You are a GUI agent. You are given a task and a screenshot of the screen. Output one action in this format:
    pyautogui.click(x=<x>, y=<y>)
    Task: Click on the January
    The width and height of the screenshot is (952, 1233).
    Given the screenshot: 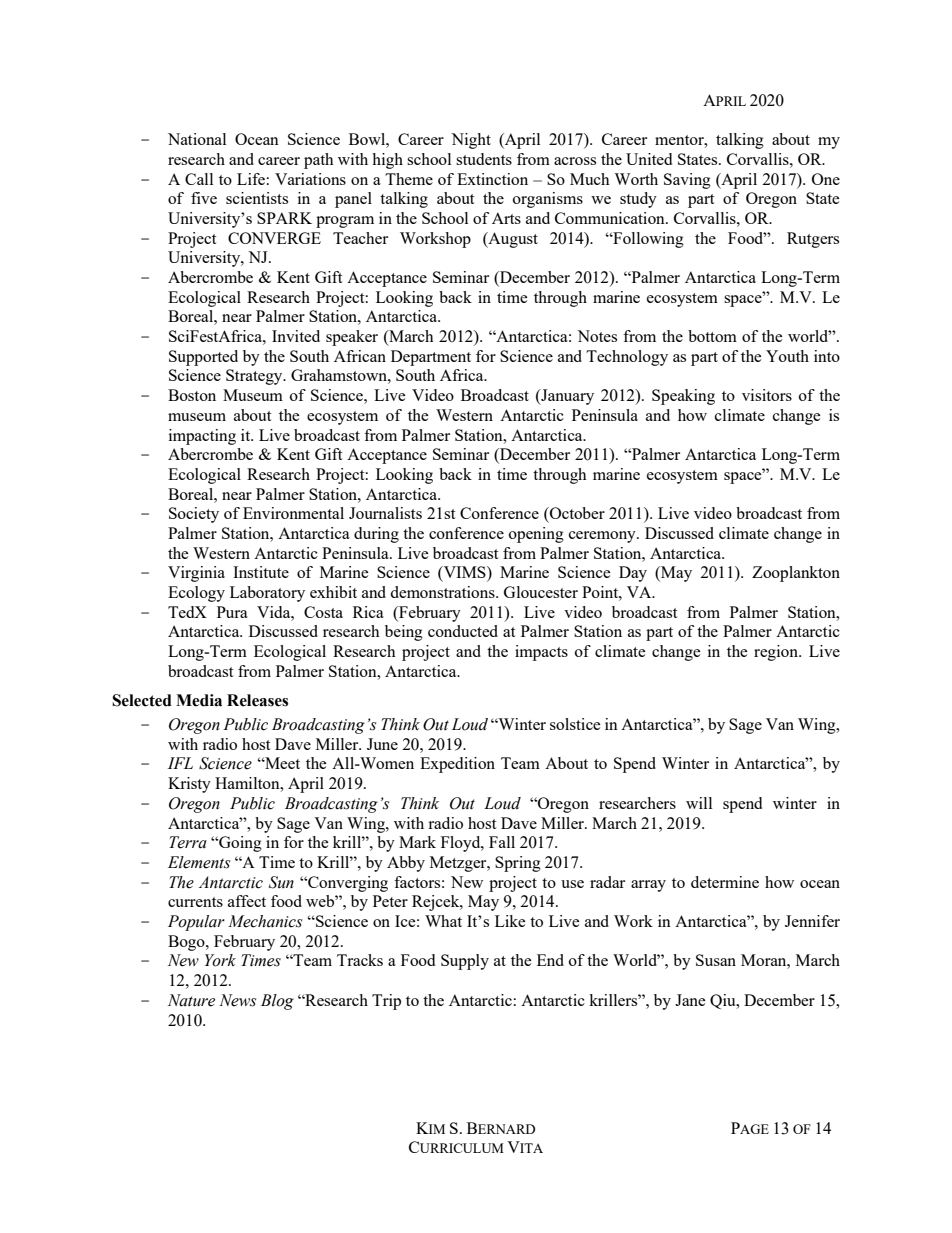 What is the action you would take?
    pyautogui.click(x=566, y=397)
